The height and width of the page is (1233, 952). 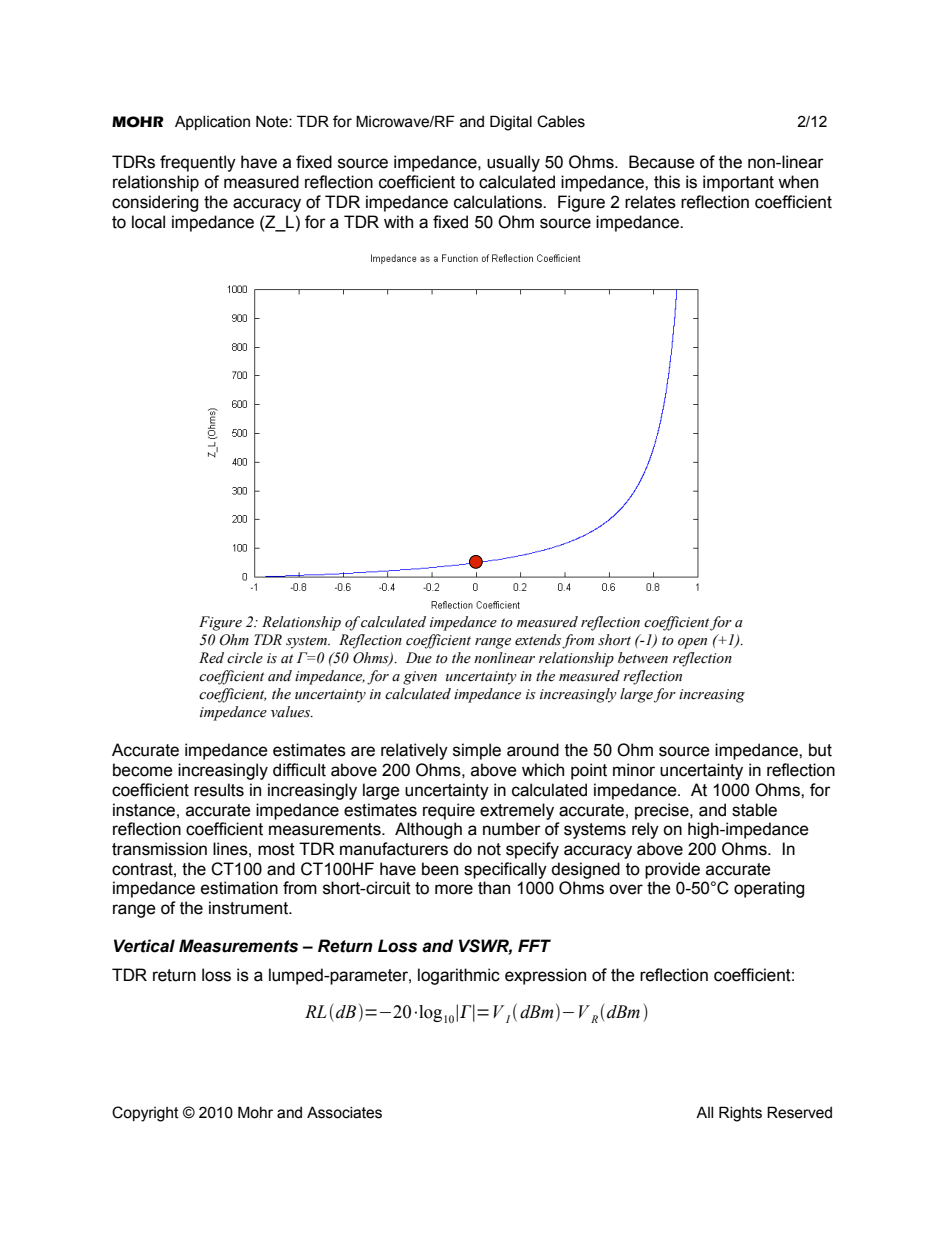 What do you see at coordinates (513, 163) in the page?
I see `usually` at bounding box center [513, 163].
